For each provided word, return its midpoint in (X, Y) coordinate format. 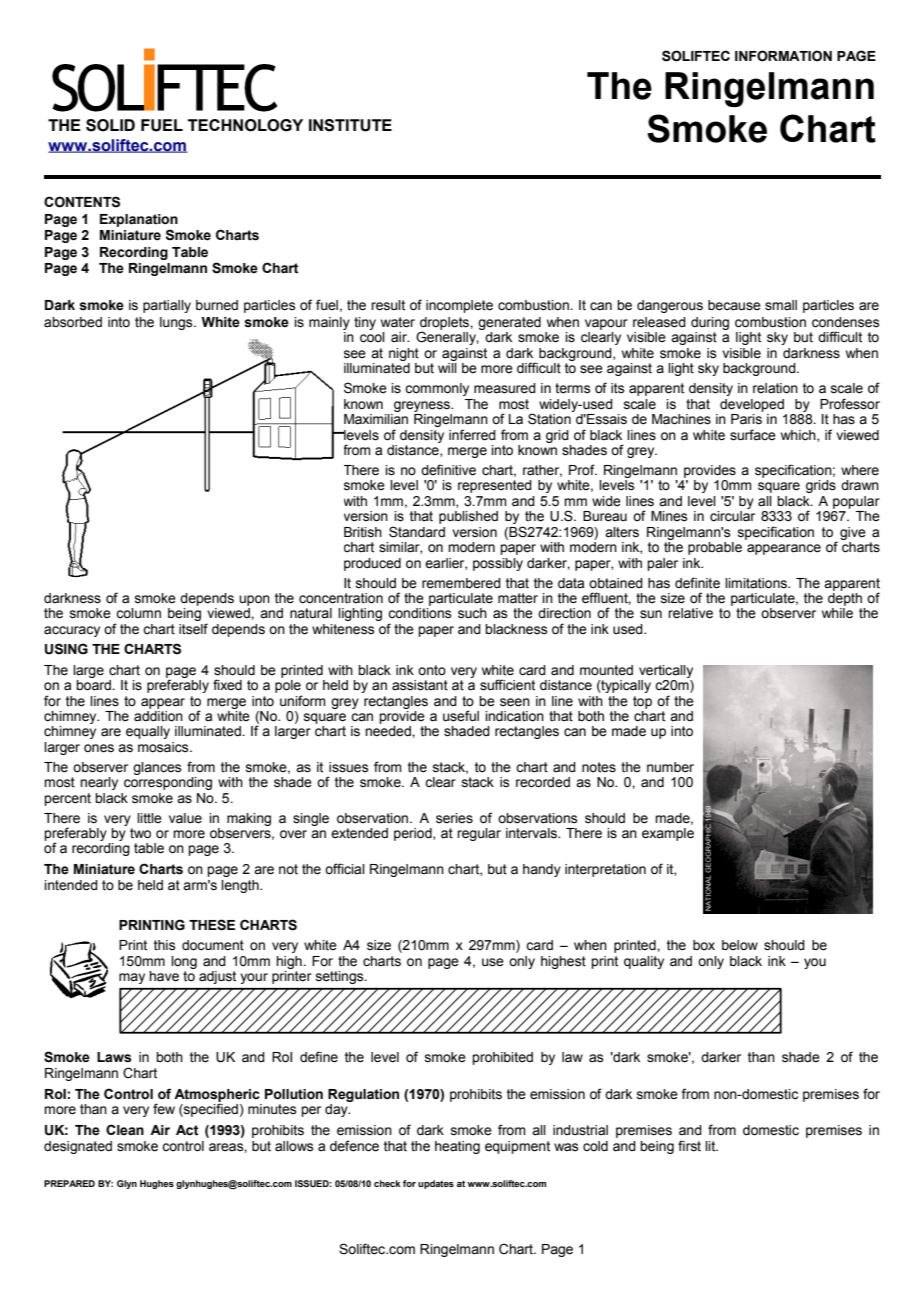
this (165, 945)
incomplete (459, 306)
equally (148, 732)
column (138, 613)
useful (461, 716)
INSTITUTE (350, 125)
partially (167, 306)
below (740, 945)
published (468, 517)
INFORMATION (783, 56)
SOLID (110, 125)
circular (732, 516)
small (781, 305)
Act (187, 1130)
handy (542, 870)
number (670, 767)
